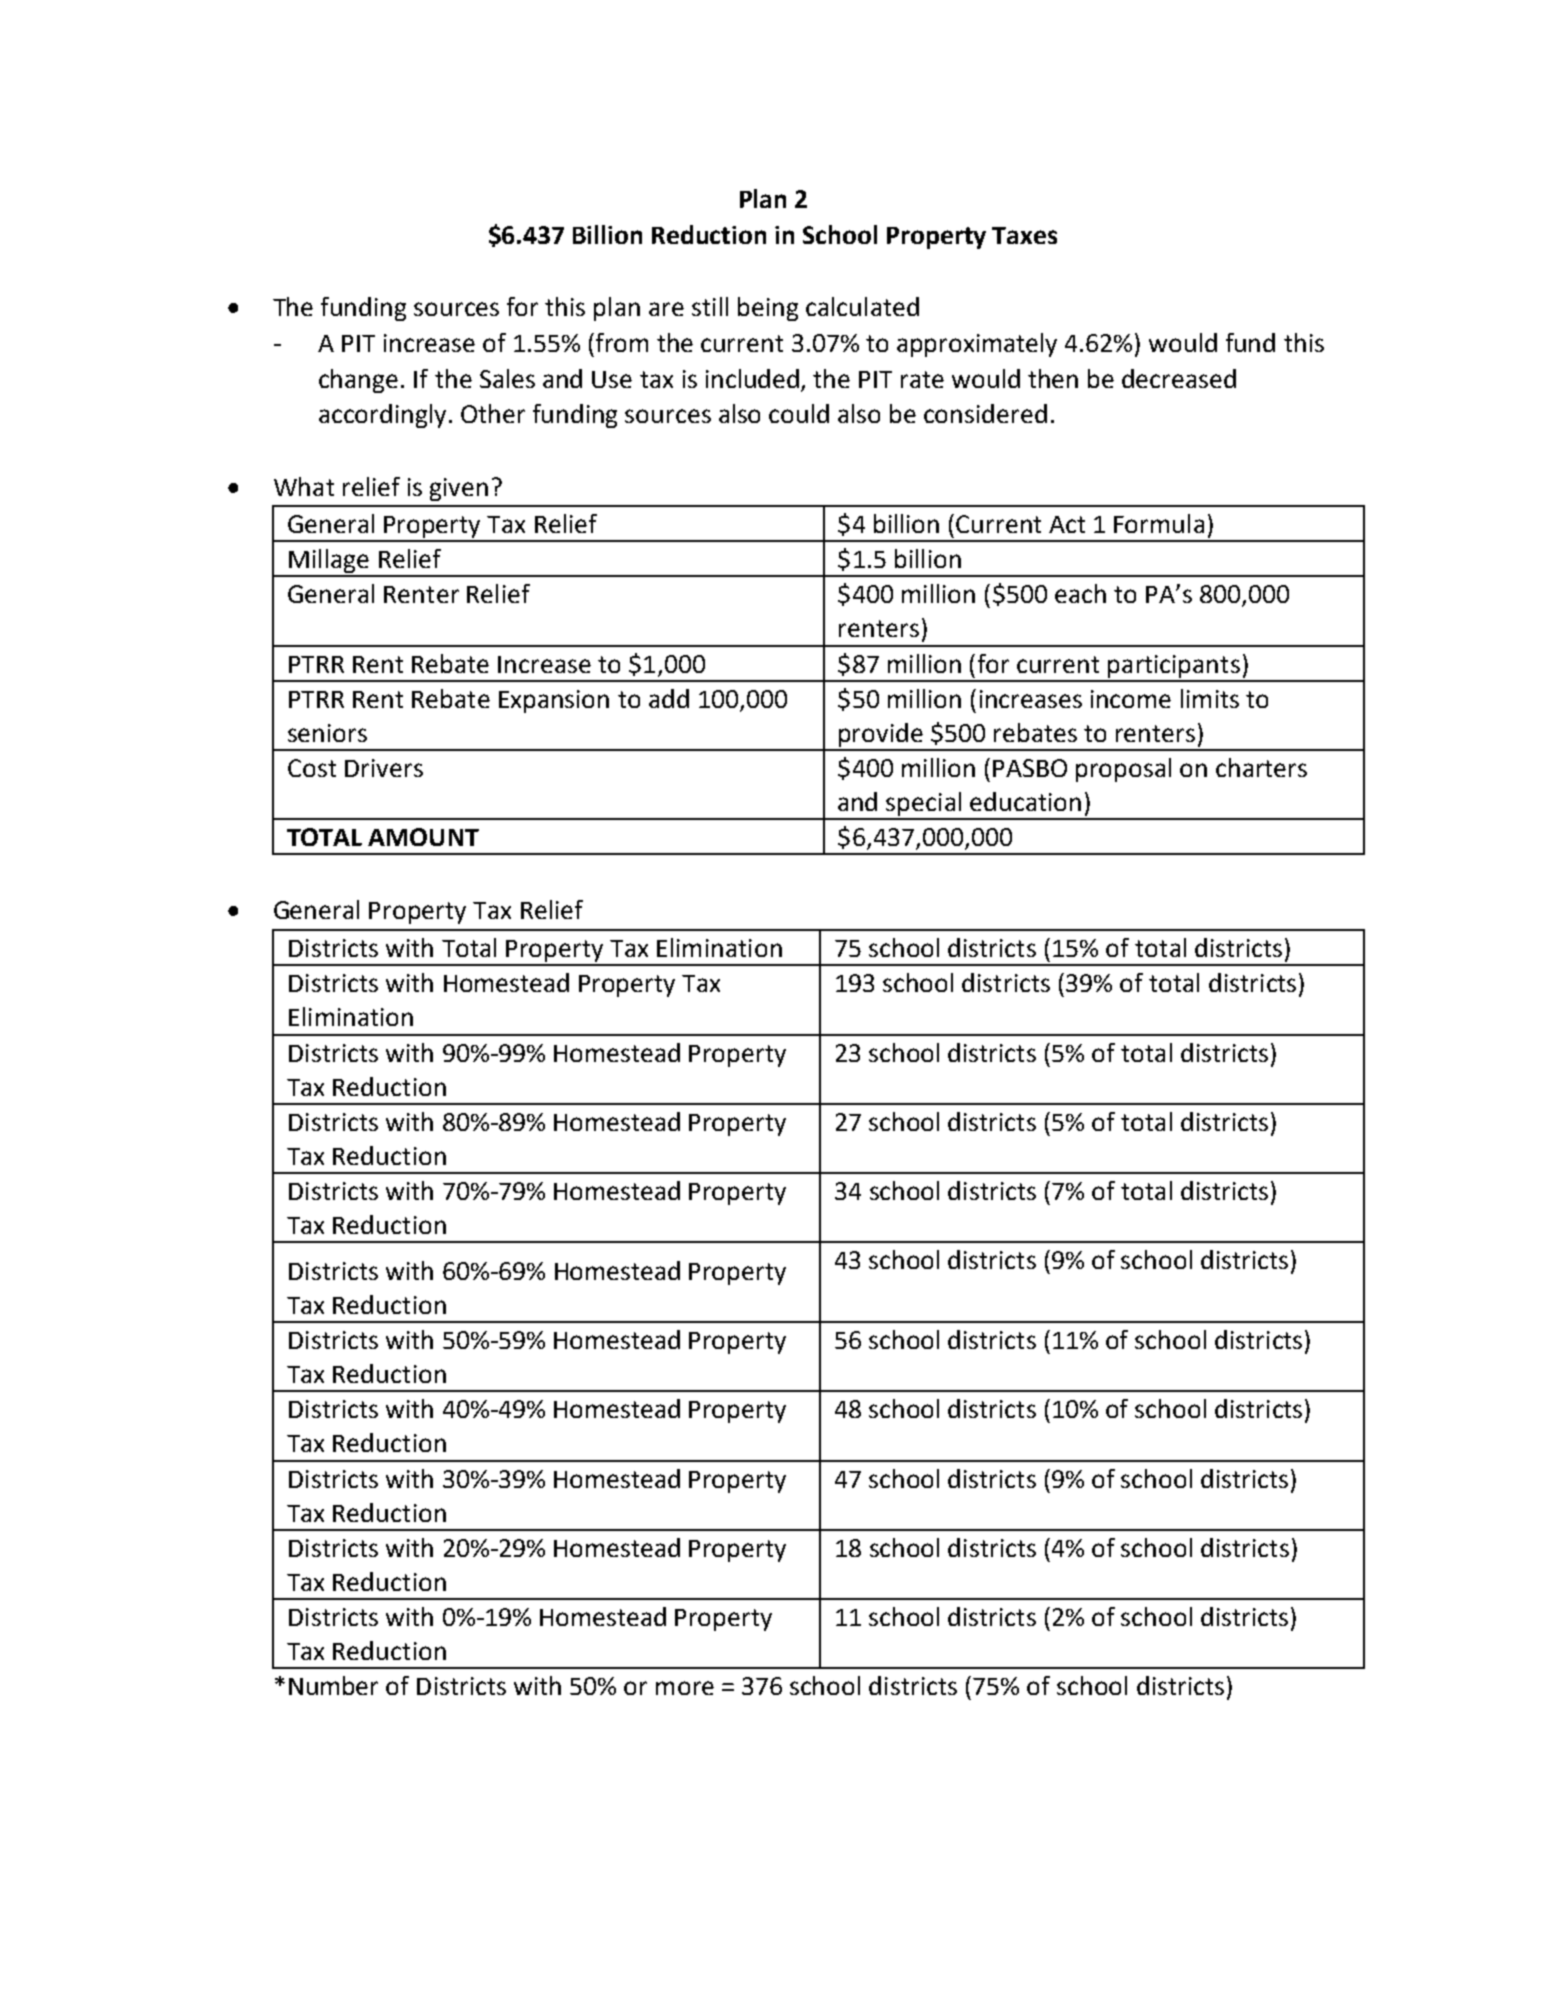  I want to click on Taxes, so click(1024, 235).
